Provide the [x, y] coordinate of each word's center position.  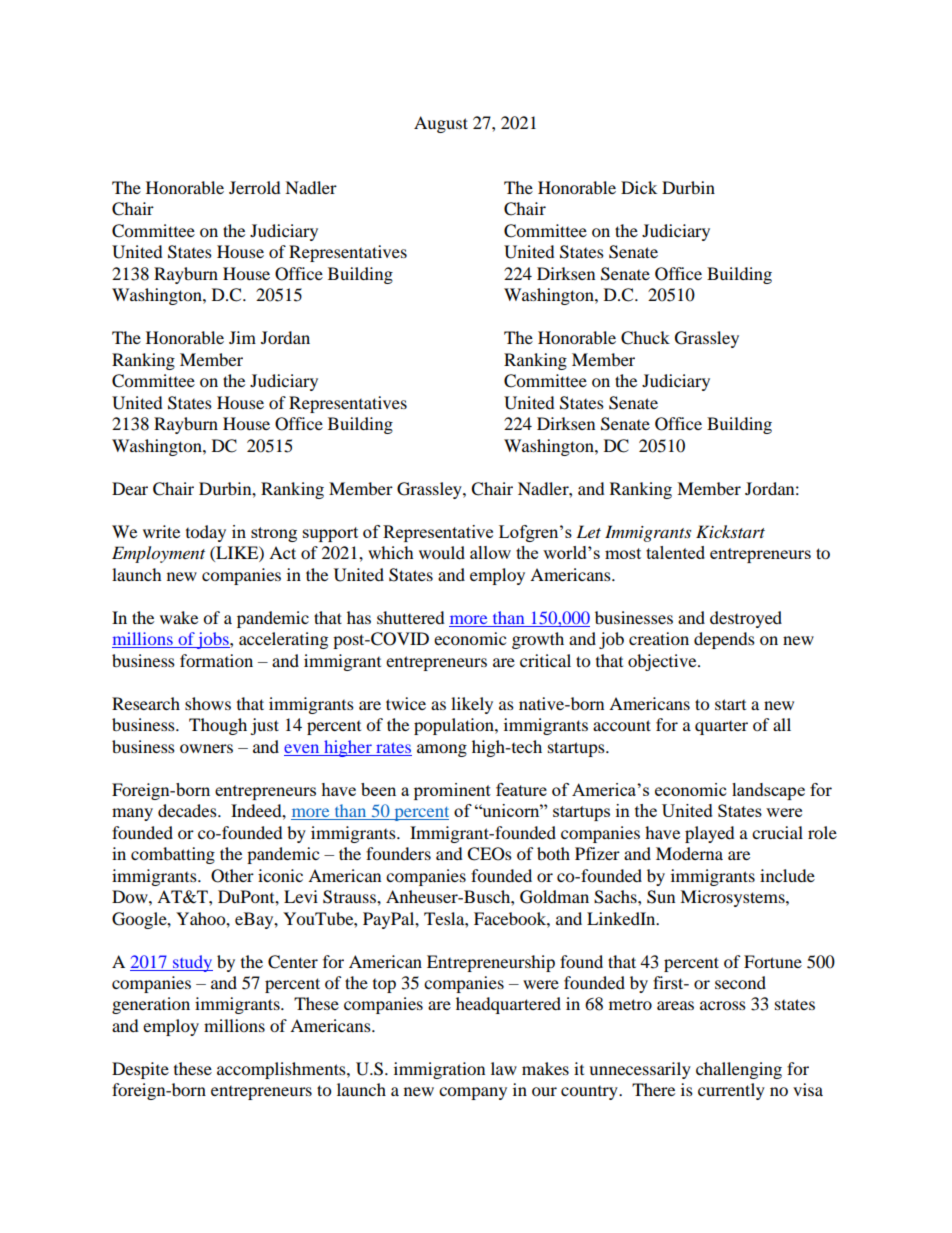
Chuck [645, 338]
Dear [130, 488]
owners [206, 748]
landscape [768, 791]
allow [490, 552]
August [441, 124]
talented [675, 552]
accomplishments [282, 1070]
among [442, 750]
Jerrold [255, 187]
